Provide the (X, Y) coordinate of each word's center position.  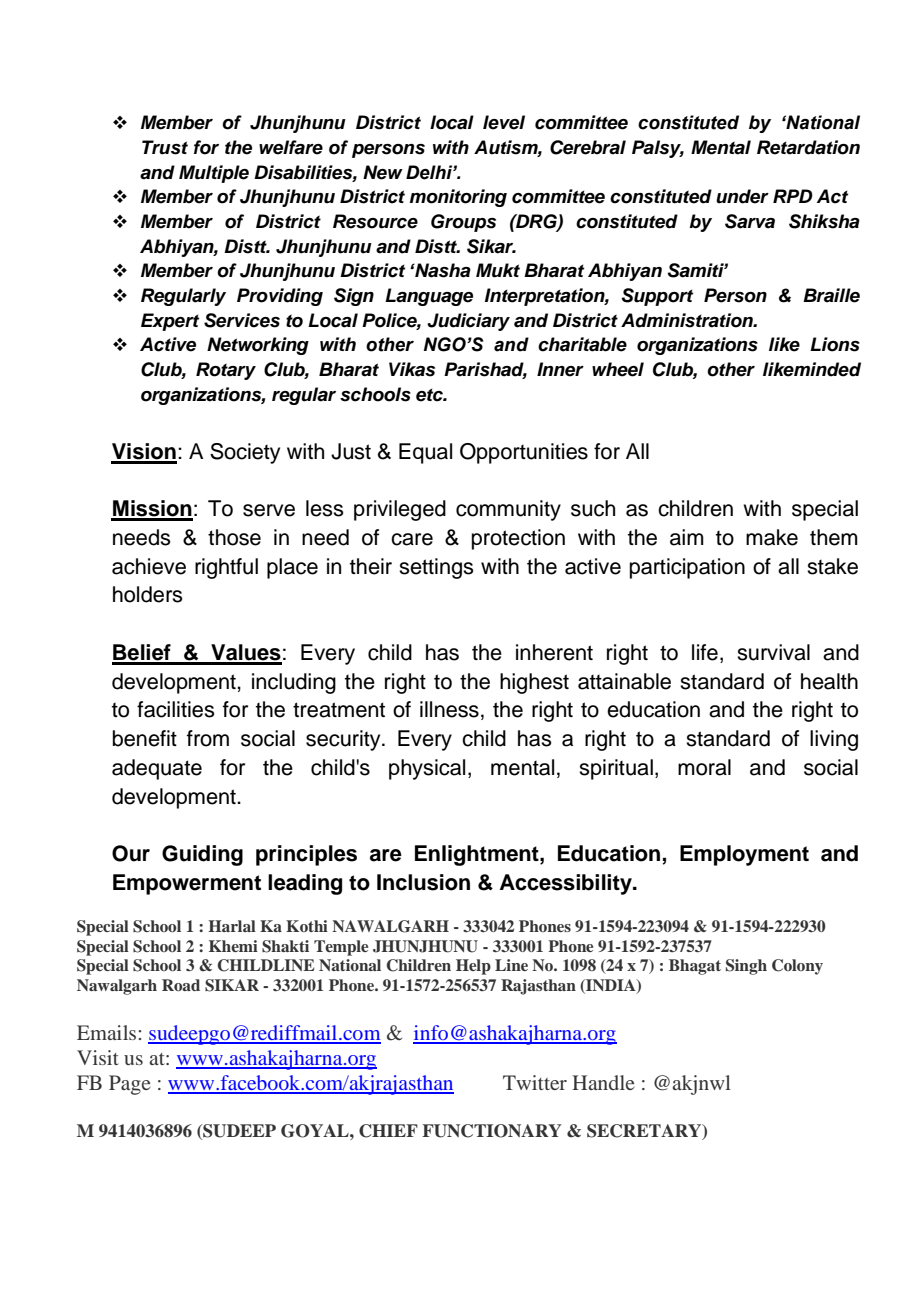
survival (773, 652)
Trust (165, 147)
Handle (603, 1082)
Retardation (808, 147)
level (504, 122)
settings (436, 568)
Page (130, 1085)
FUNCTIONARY (492, 1131)
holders (148, 594)
